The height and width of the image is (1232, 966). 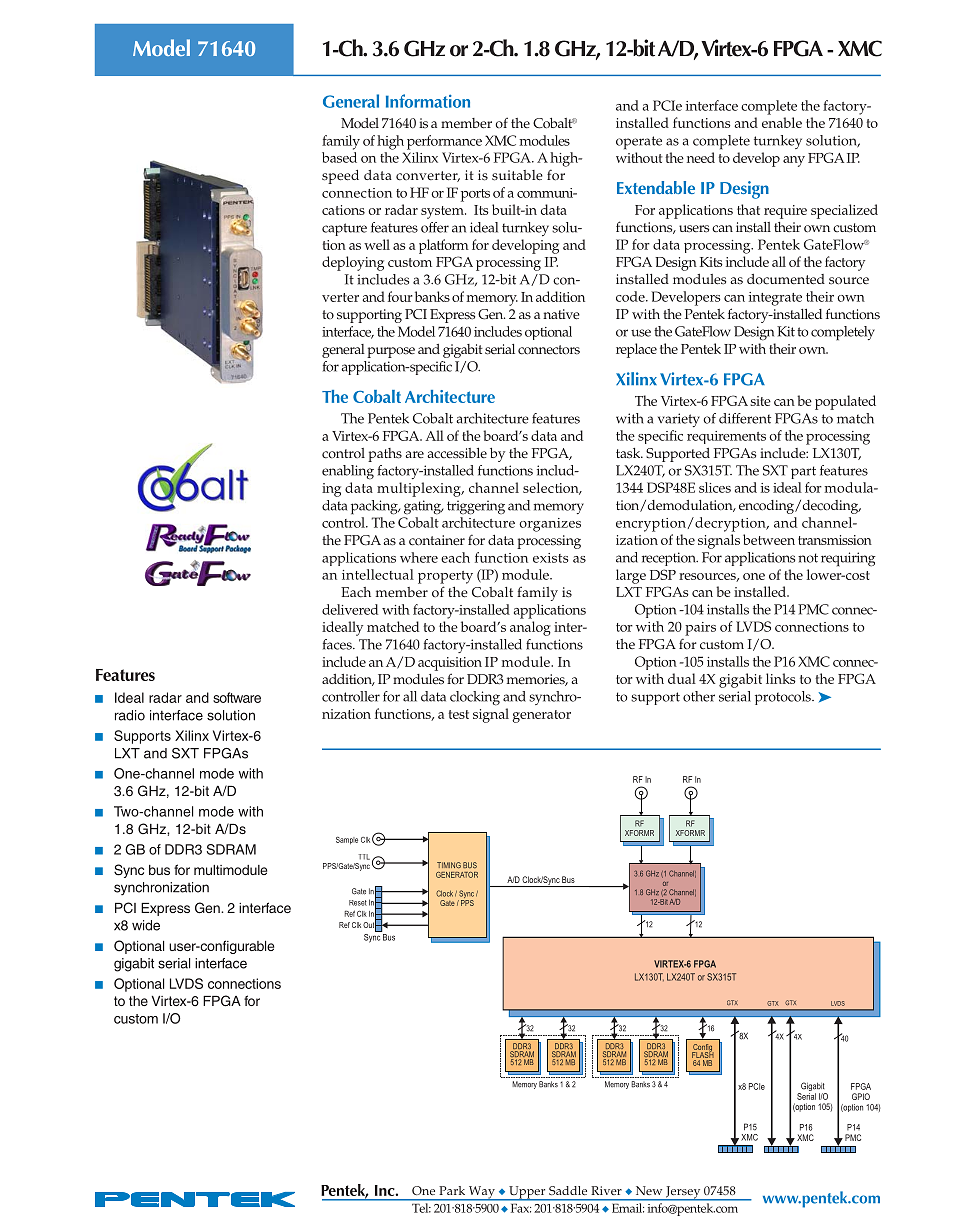 I want to click on Park, so click(x=452, y=1190).
